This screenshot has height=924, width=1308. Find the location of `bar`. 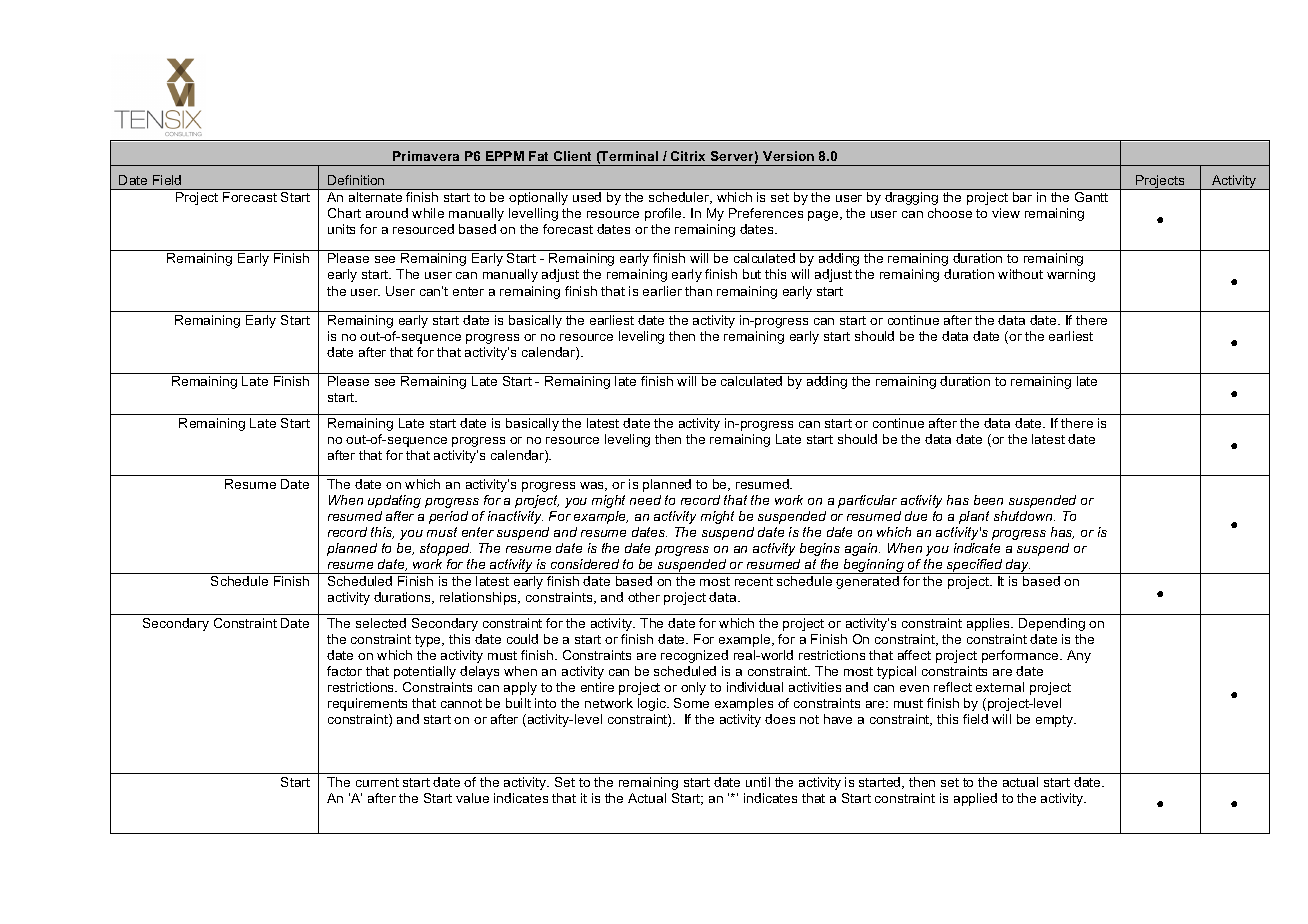

bar is located at coordinates (1022, 197).
